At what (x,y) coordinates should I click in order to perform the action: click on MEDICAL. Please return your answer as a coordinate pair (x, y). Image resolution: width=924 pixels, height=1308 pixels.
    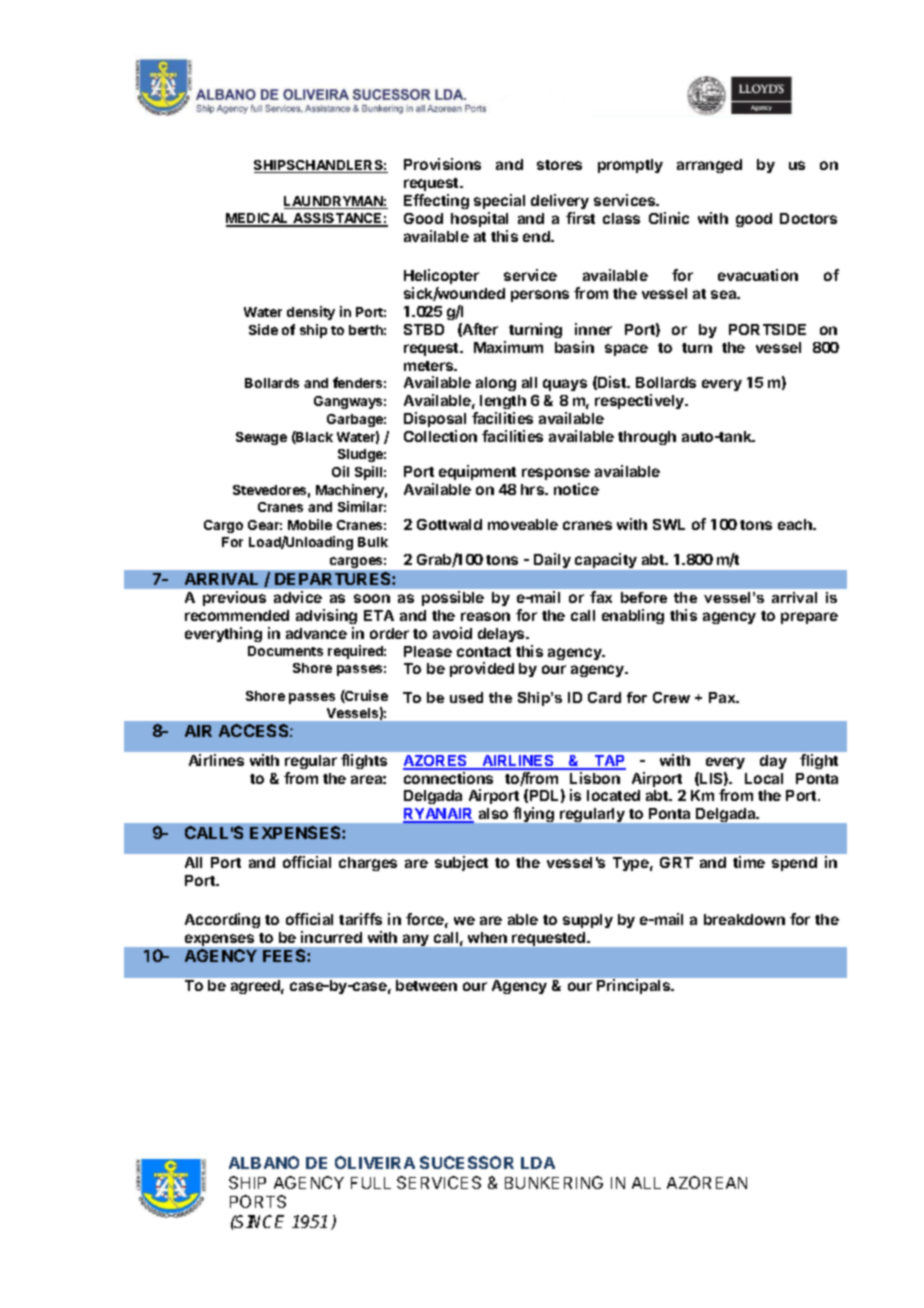
    Looking at the image, I should click on (258, 220).
